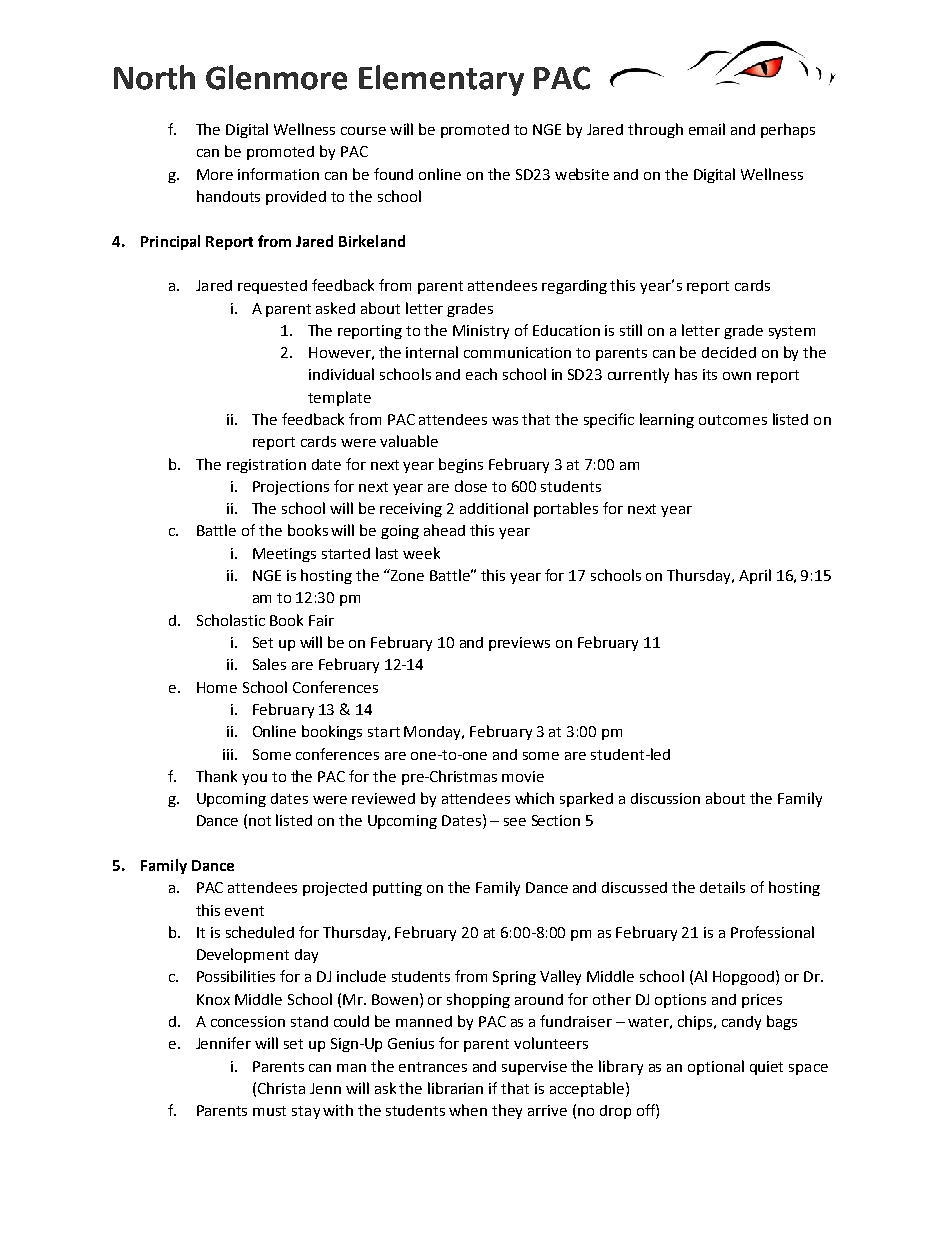 The image size is (952, 1233). Describe the element at coordinates (716, 1067) in the screenshot. I see `optional` at that location.
